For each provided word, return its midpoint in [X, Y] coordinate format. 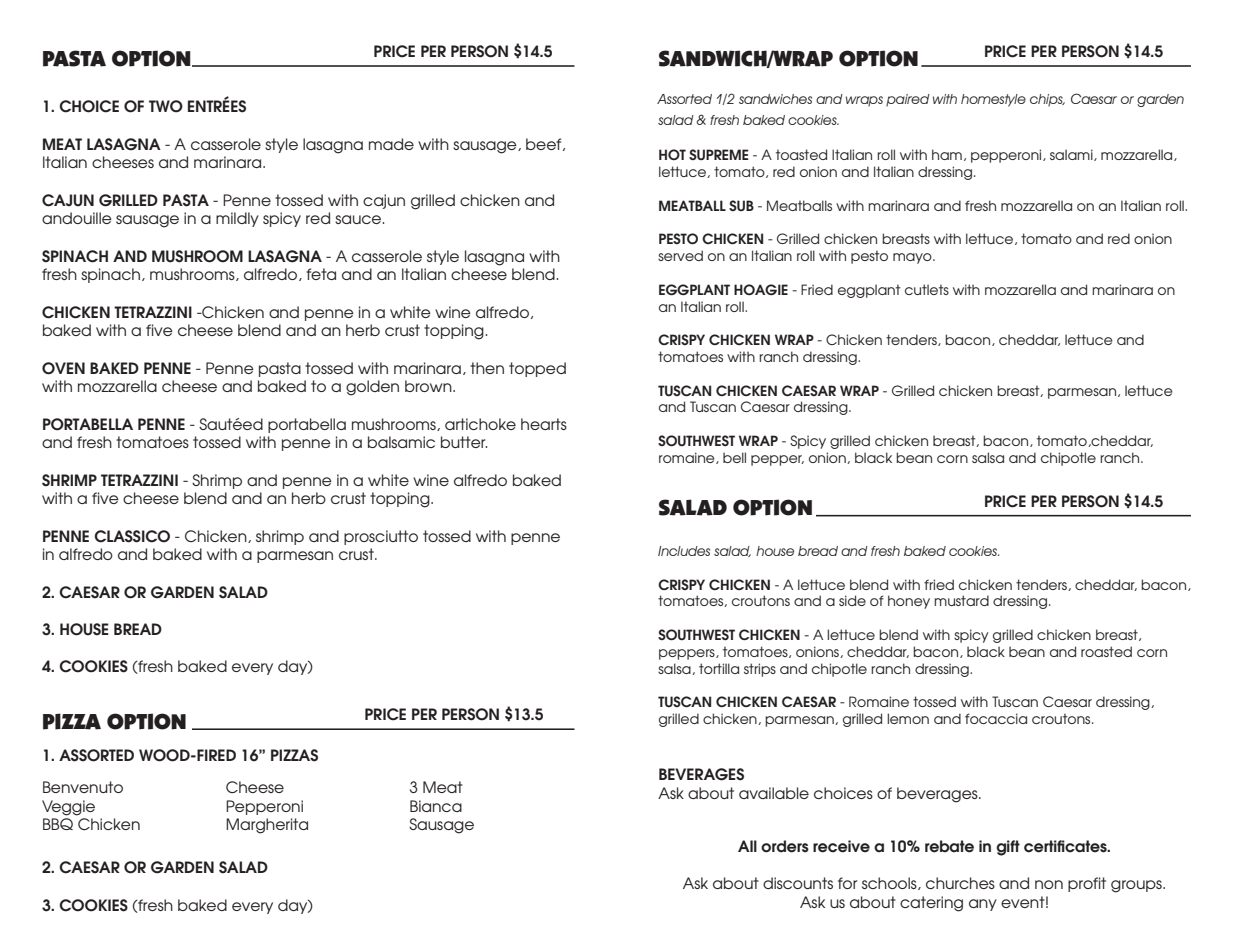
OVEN [63, 368]
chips [1047, 100]
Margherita [267, 826]
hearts [544, 424]
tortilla [719, 668]
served [680, 255]
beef [545, 144]
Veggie [68, 808]
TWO [166, 106]
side [852, 600]
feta [321, 274]
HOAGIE [761, 289]
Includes [684, 551]
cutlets [927, 289]
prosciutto [381, 537]
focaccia [996, 718]
